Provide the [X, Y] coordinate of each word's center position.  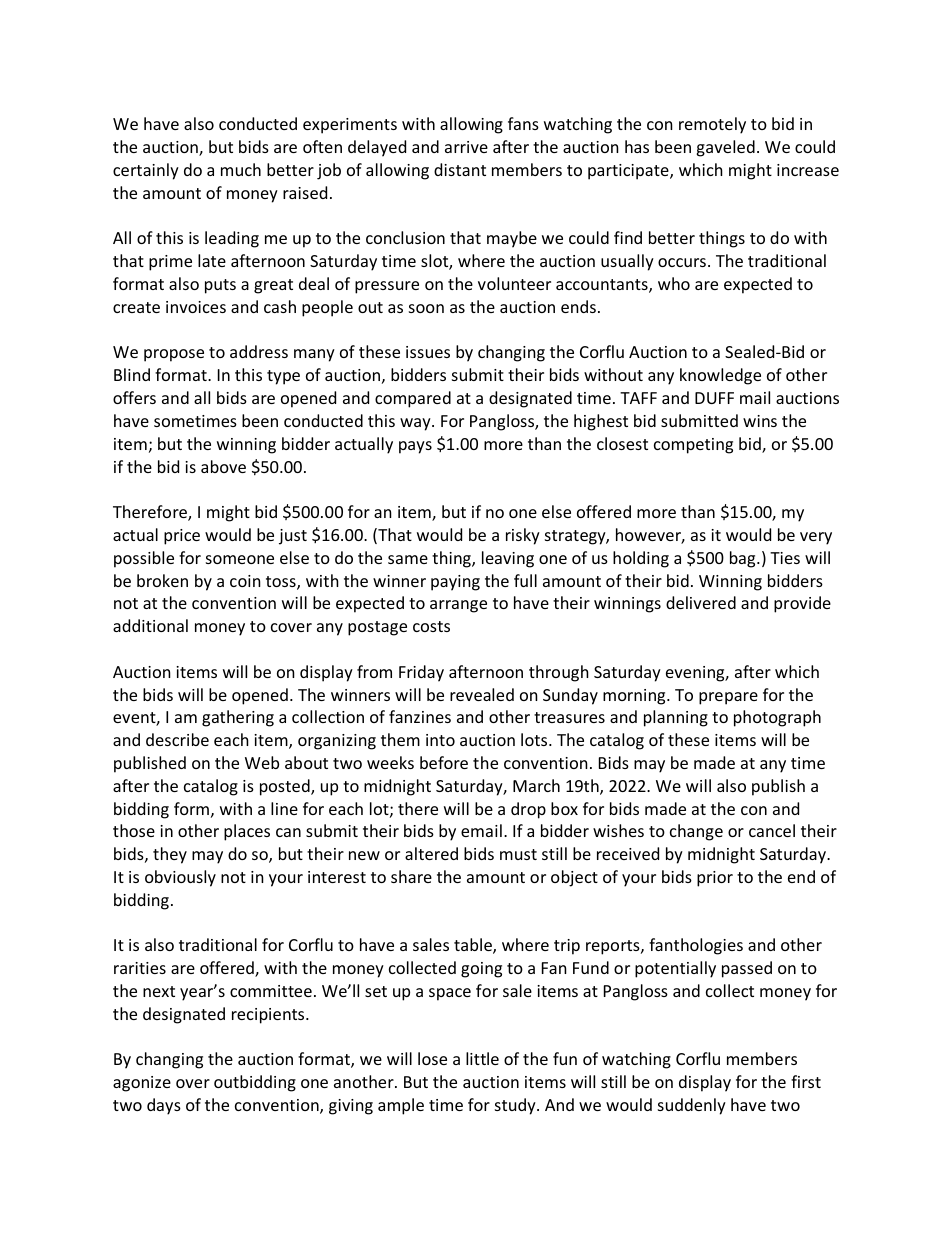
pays [415, 447]
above [223, 466]
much [241, 169]
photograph [777, 718]
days [164, 1106]
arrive [466, 147]
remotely [712, 125]
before [444, 762]
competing [693, 446]
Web [262, 762]
